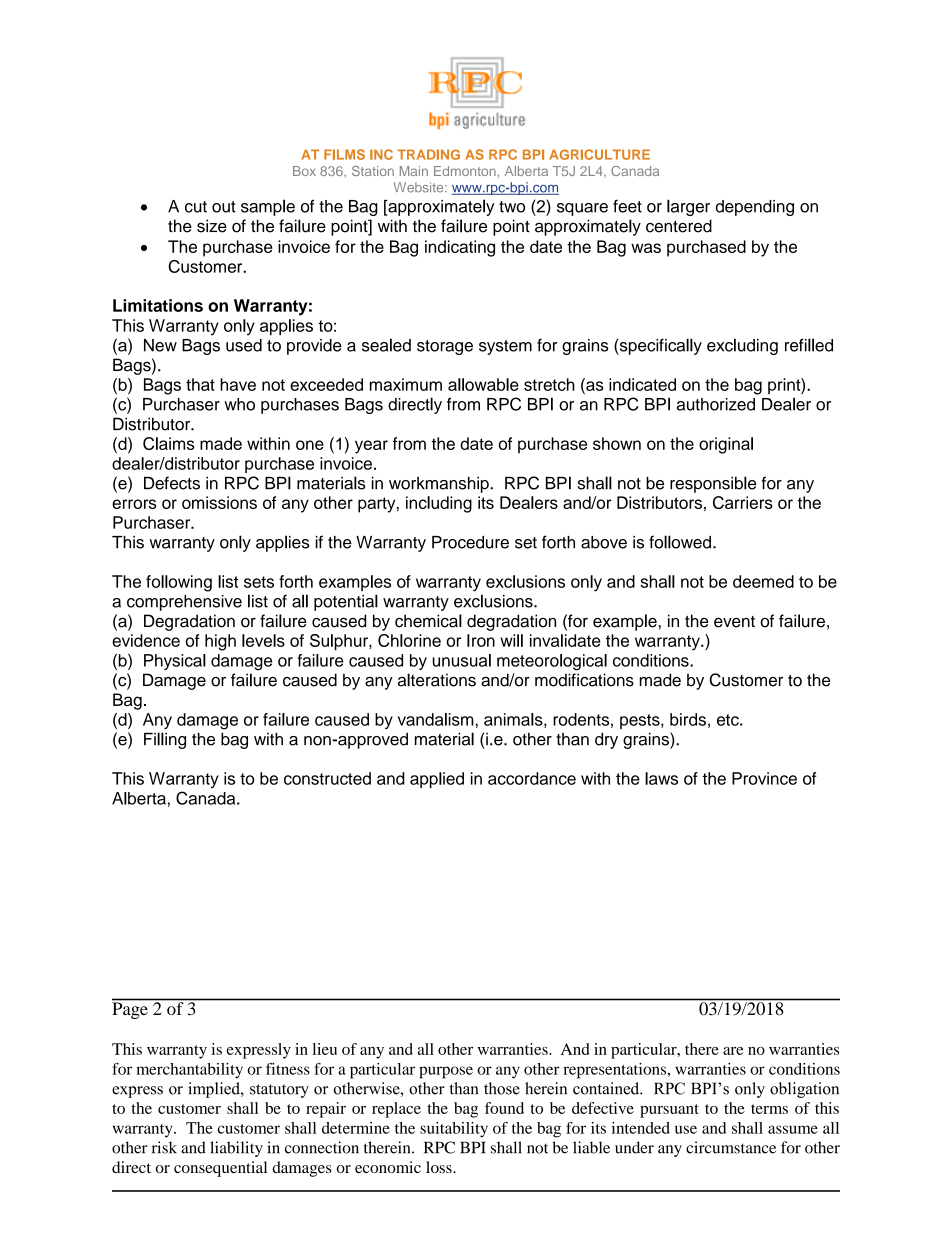 This screenshot has width=952, height=1233. I want to click on authorized, so click(716, 404).
